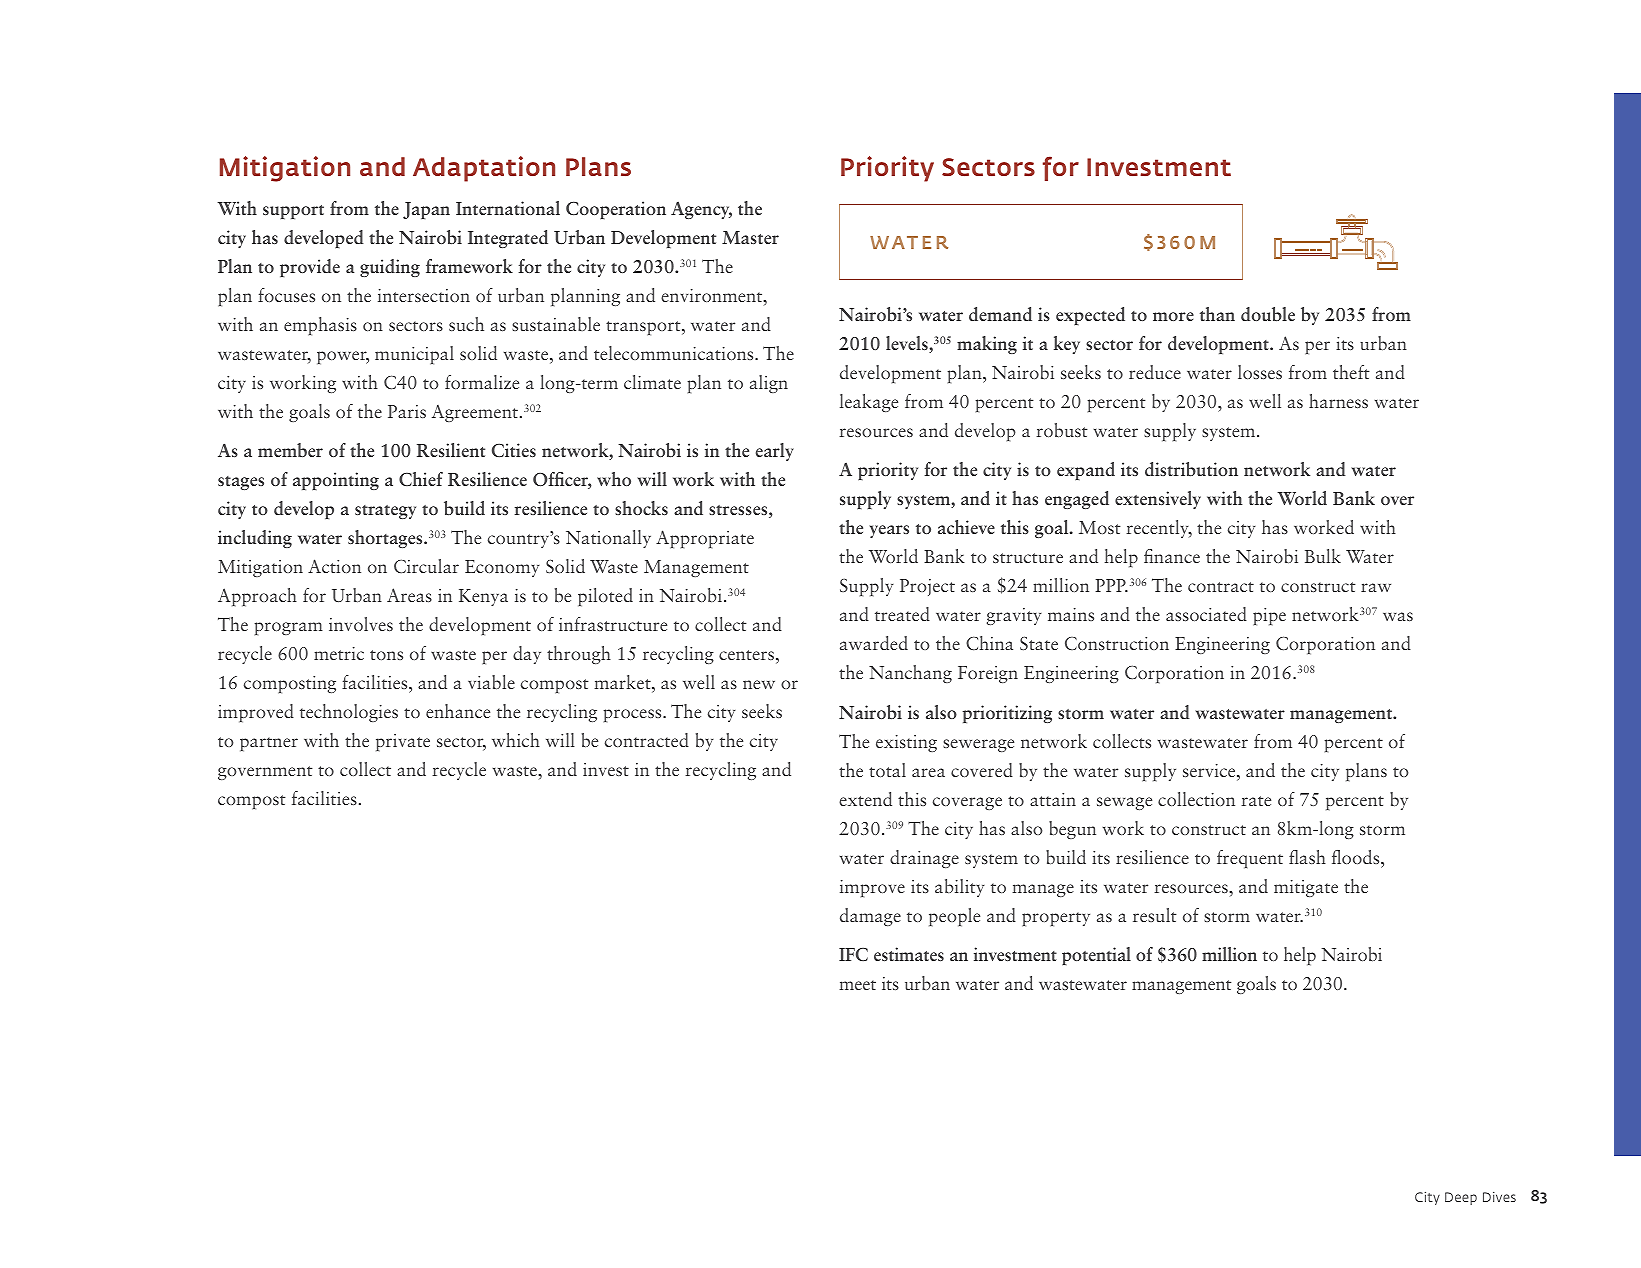  Describe the element at coordinates (910, 674) in the document. I see `Nanchang` at that location.
